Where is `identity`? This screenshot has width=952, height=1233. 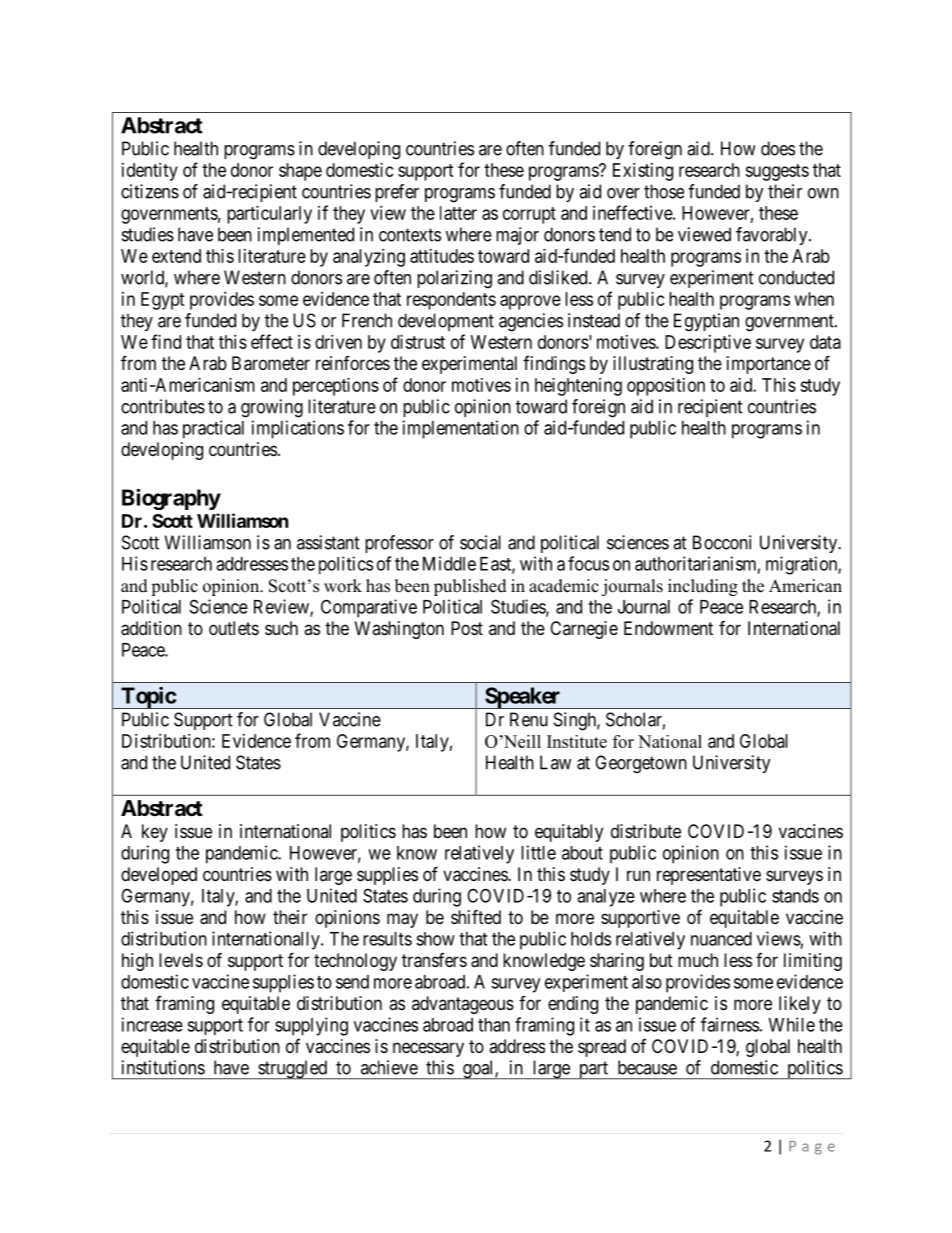
identity is located at coordinates (150, 172).
